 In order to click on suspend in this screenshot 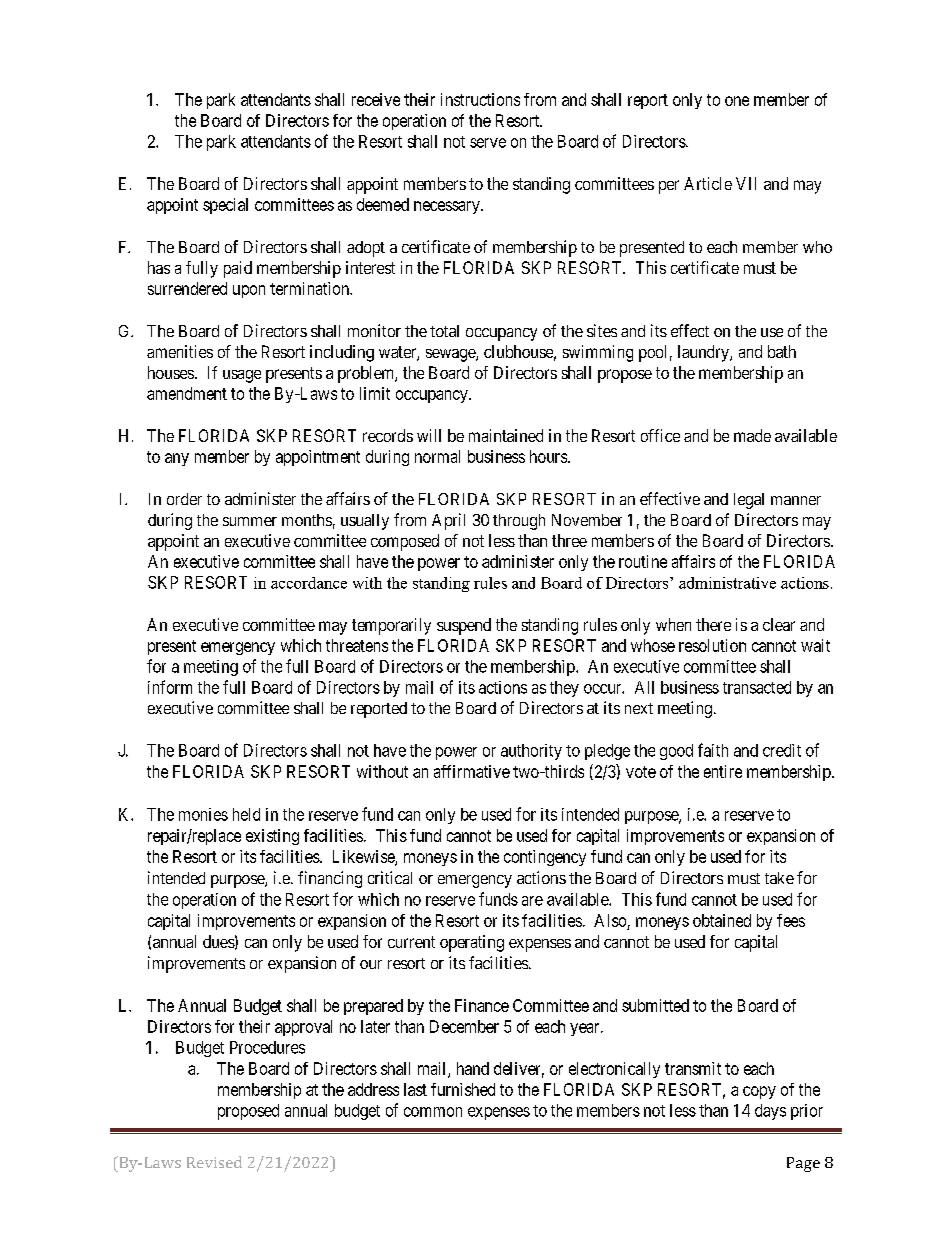, I will do `click(464, 626)`.
